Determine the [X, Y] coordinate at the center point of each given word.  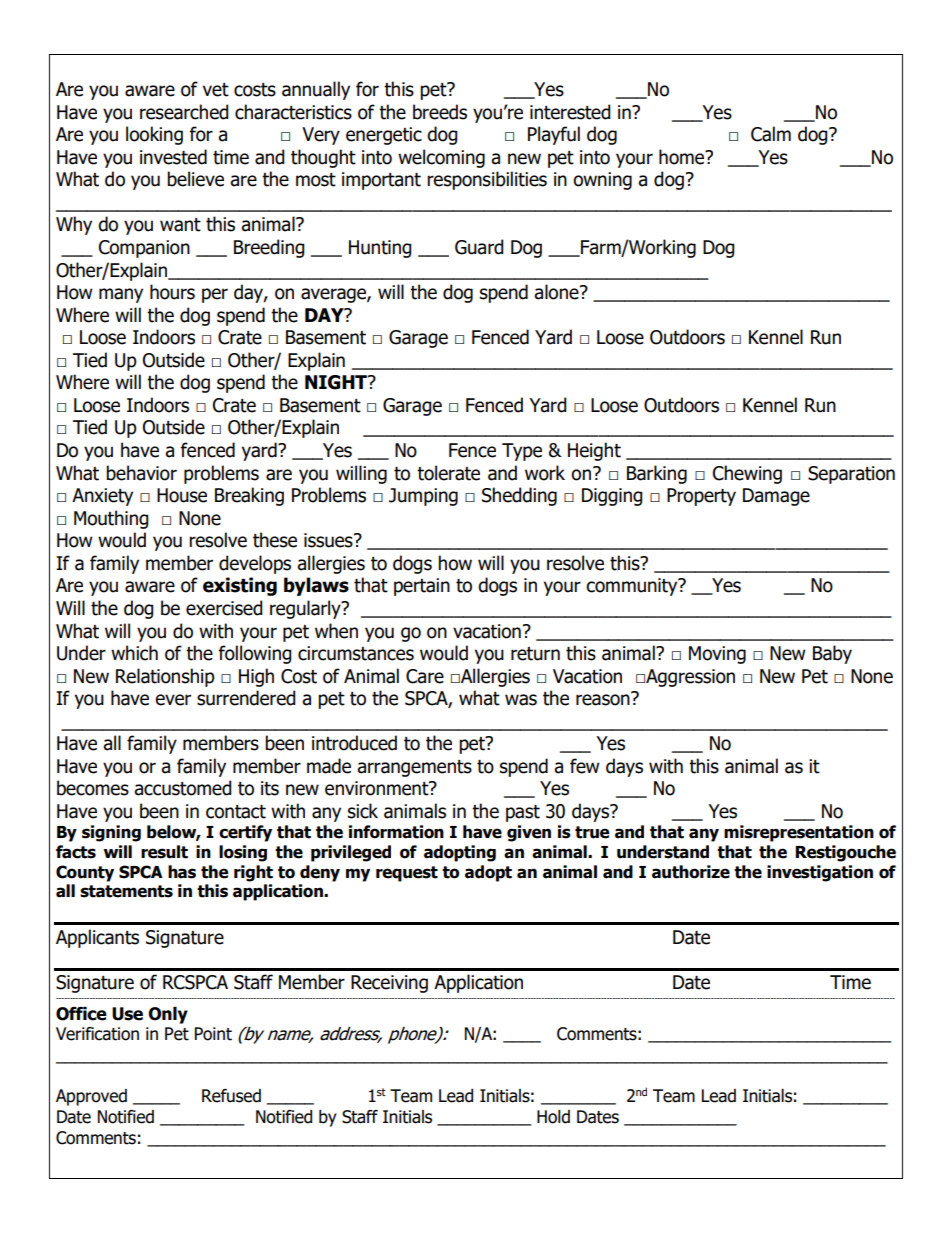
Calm [771, 134]
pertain [422, 587]
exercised [224, 608]
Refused [231, 1096]
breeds [440, 112]
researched [184, 112]
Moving [717, 655]
